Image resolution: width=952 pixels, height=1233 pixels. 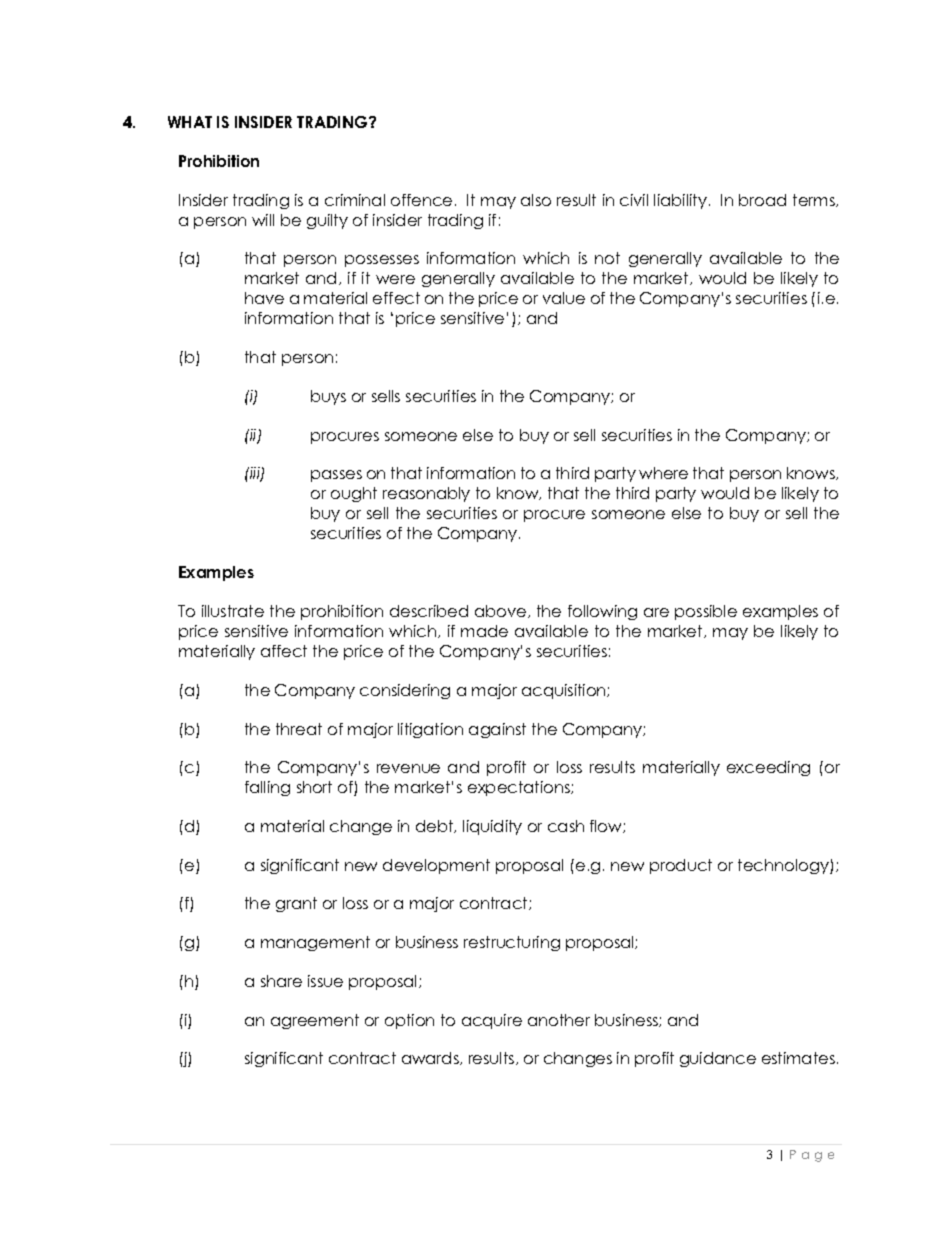 I want to click on liquidity, so click(x=492, y=827).
